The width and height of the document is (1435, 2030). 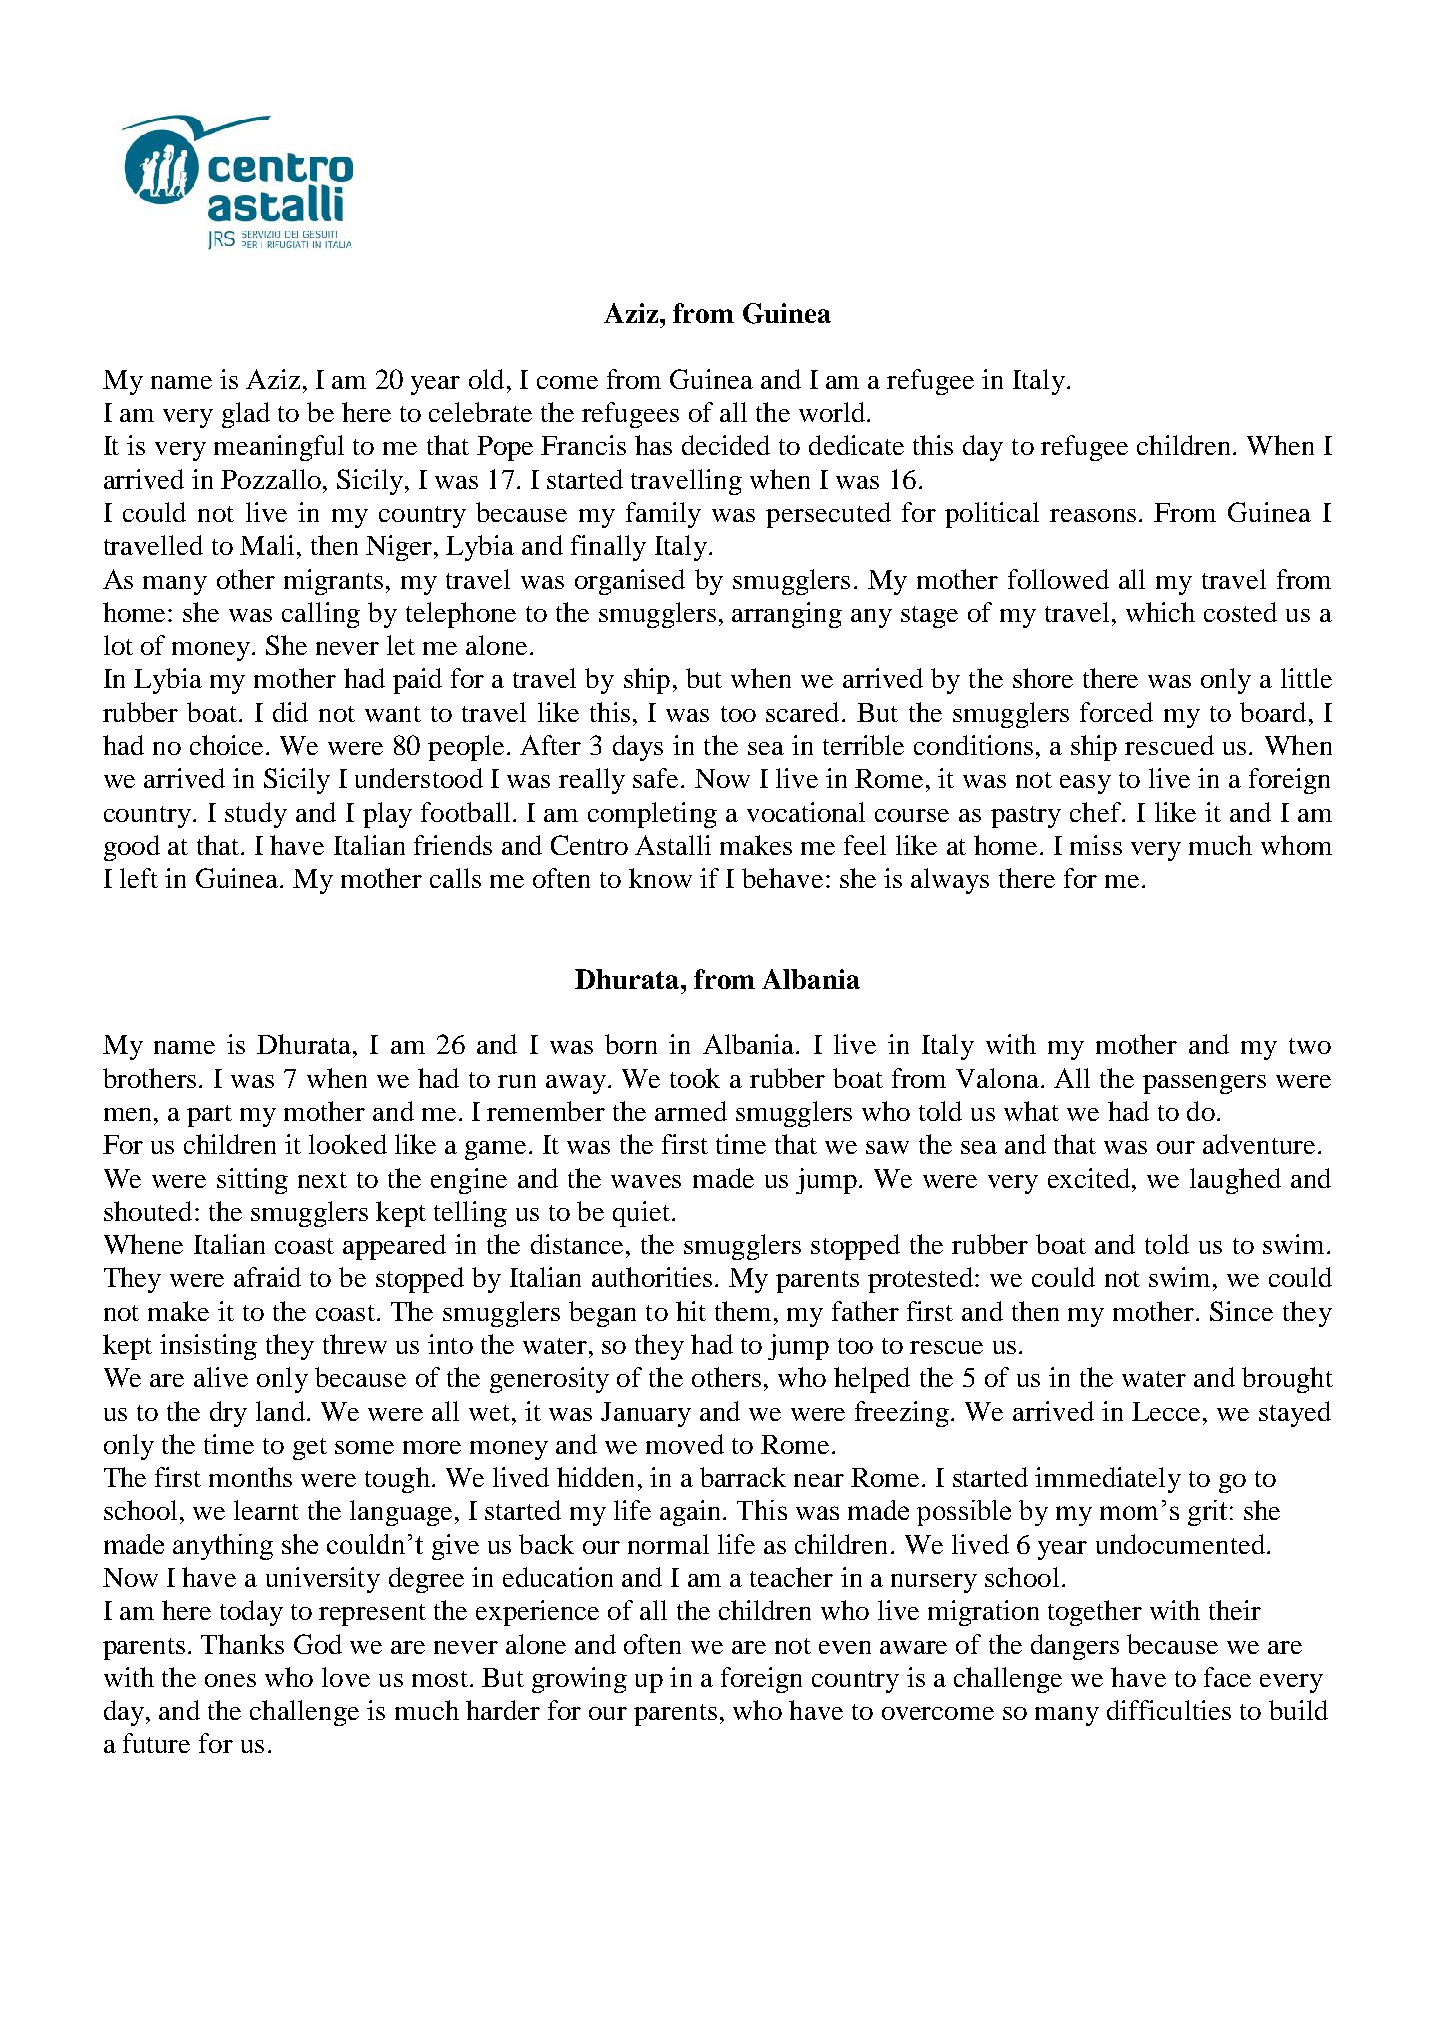 What do you see at coordinates (230, 1680) in the document?
I see `ones` at bounding box center [230, 1680].
